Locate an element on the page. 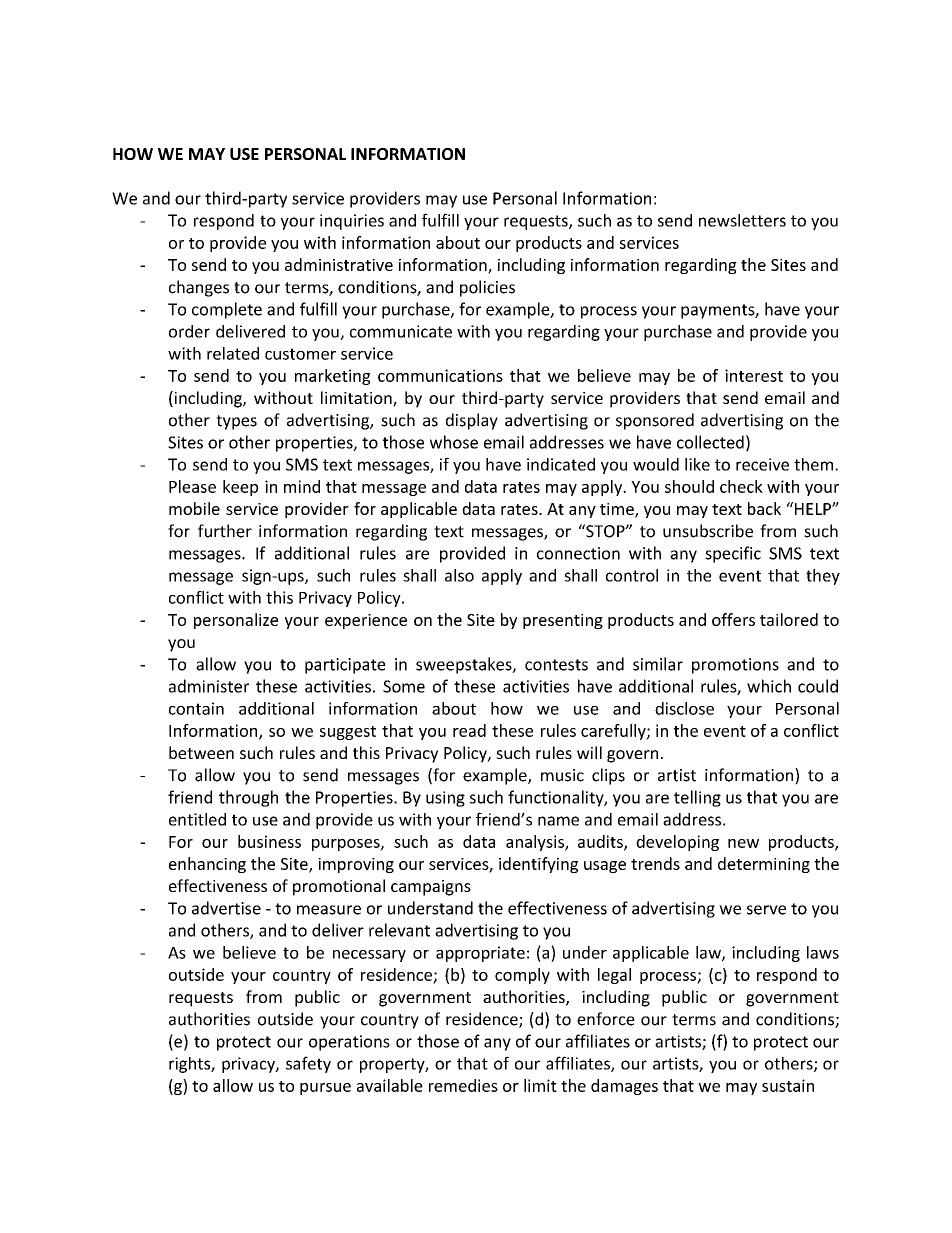  administrative is located at coordinates (339, 264).
